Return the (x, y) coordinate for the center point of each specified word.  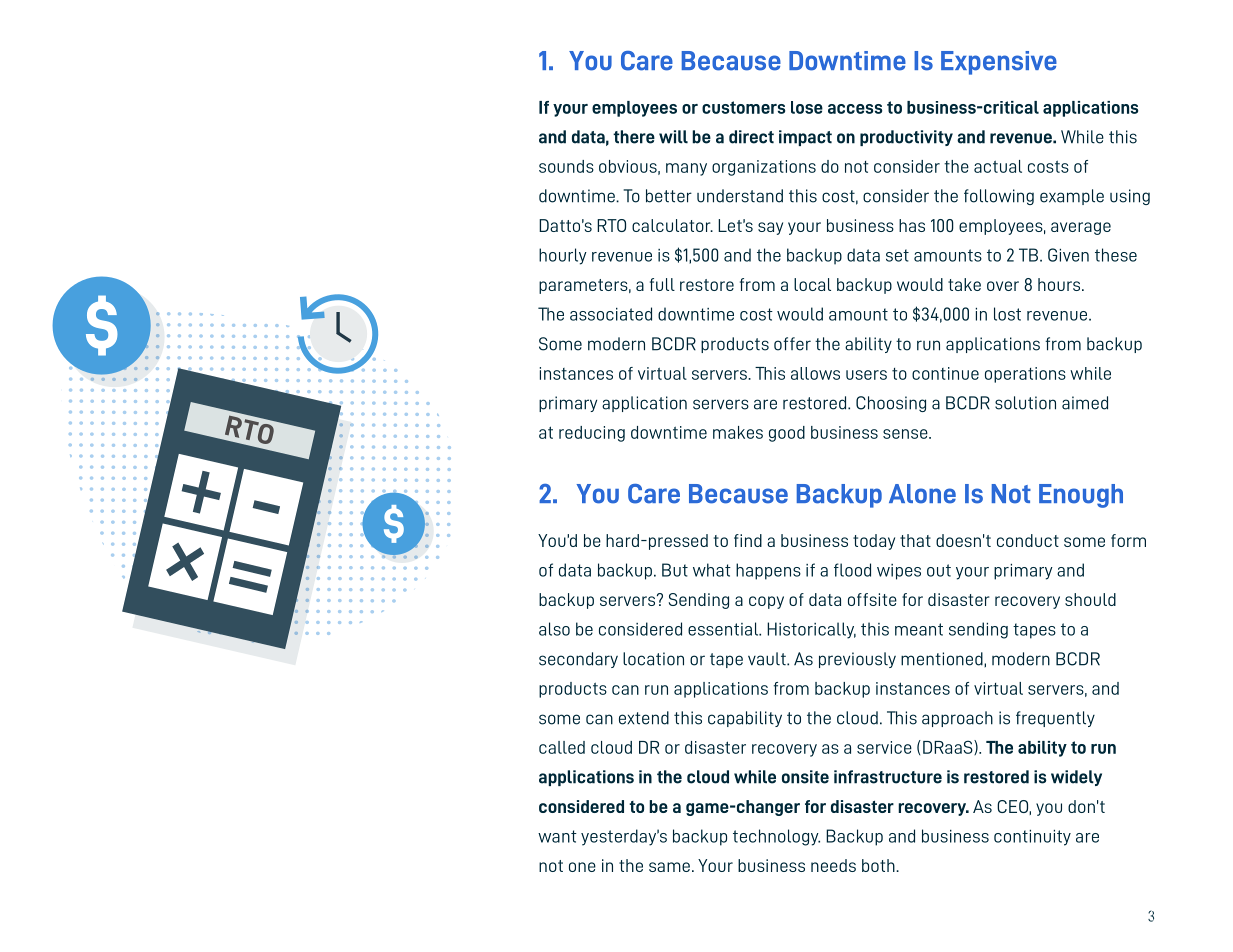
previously (857, 660)
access (855, 109)
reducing (592, 434)
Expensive (999, 63)
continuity (1032, 838)
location (653, 659)
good (787, 434)
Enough (1081, 496)
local (812, 284)
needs (833, 865)
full (662, 284)
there (634, 137)
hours (1060, 284)
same (669, 867)
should (1090, 599)
